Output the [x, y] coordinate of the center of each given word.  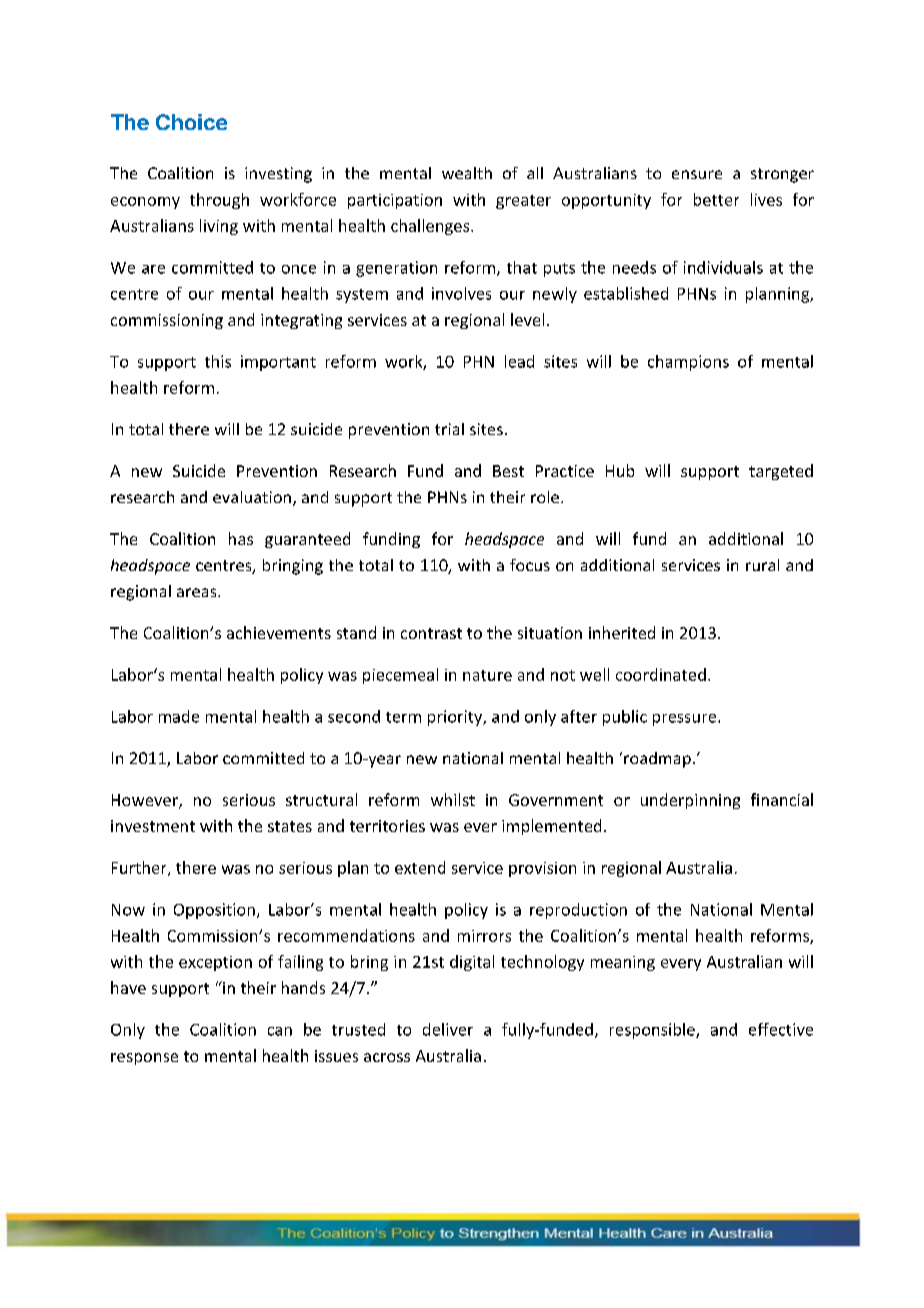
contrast [431, 633]
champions [688, 363]
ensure [697, 174]
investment [153, 826]
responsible [653, 1031]
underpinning [690, 801]
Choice [191, 122]
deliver [448, 1029]
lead [519, 361]
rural [762, 565]
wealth [467, 173]
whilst [453, 799]
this [218, 361]
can [280, 1031]
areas [198, 592]
